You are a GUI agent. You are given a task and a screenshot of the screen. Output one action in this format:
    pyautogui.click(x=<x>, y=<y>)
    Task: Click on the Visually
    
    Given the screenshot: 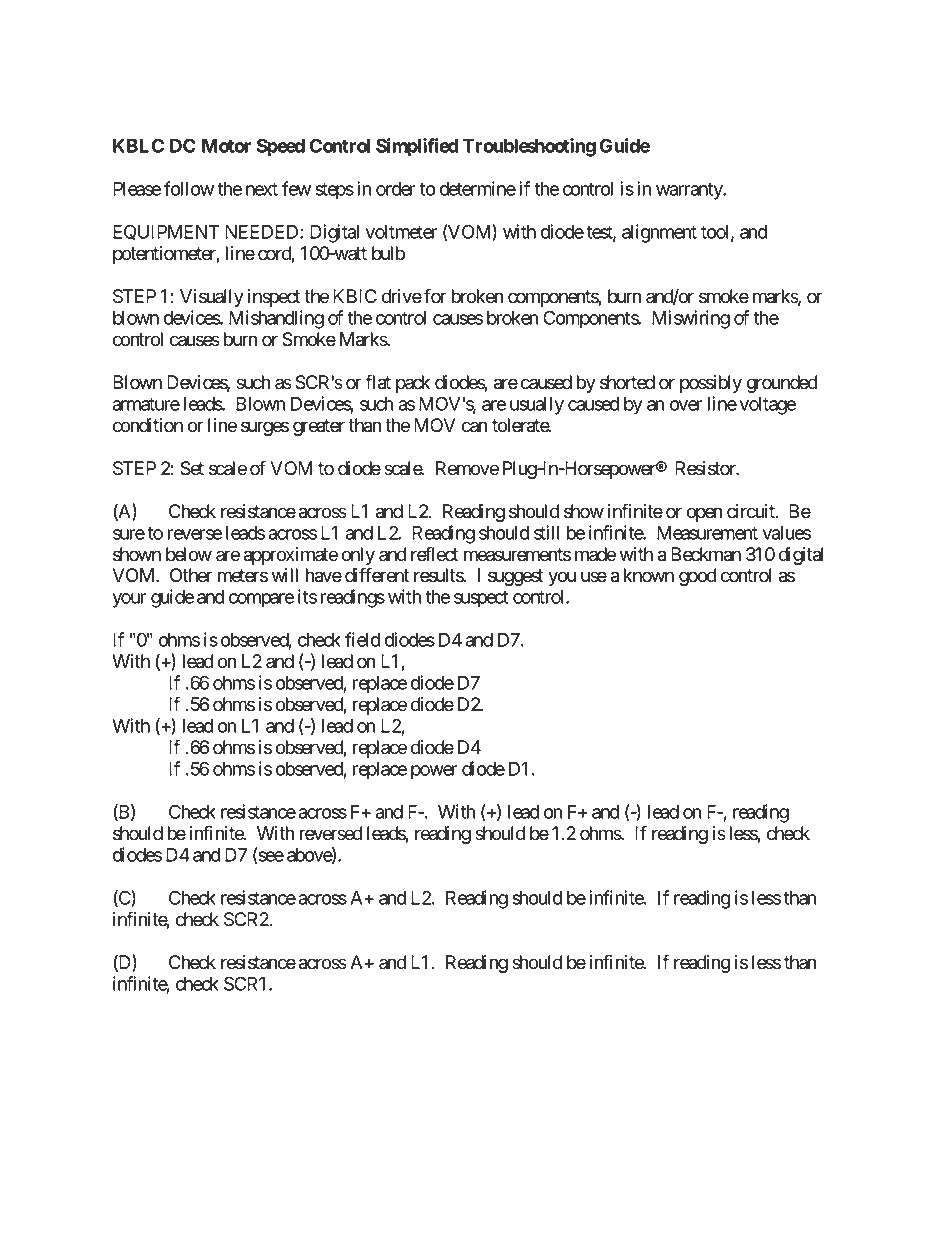 What is the action you would take?
    pyautogui.click(x=212, y=298)
